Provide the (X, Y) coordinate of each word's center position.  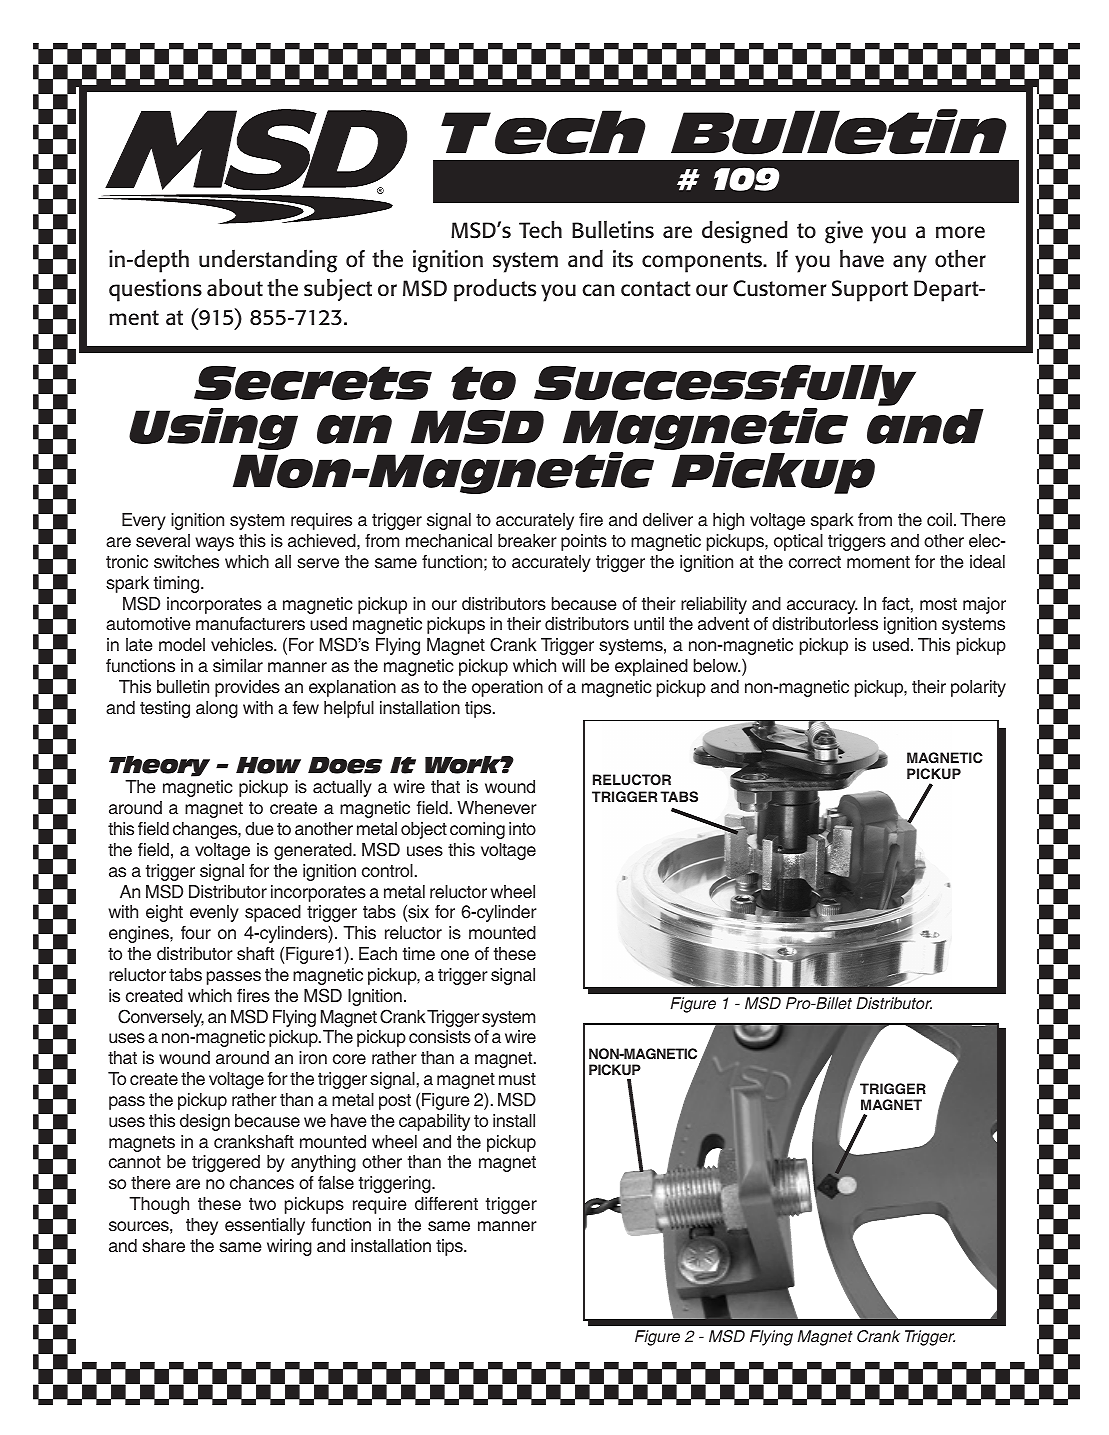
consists (440, 1037)
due (259, 829)
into (522, 828)
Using (213, 429)
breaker (527, 541)
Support (870, 291)
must (517, 1079)
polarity (978, 688)
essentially (265, 1226)
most (938, 604)
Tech (540, 229)
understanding (268, 261)
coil (939, 520)
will (573, 665)
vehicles (243, 645)
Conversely (161, 1018)
